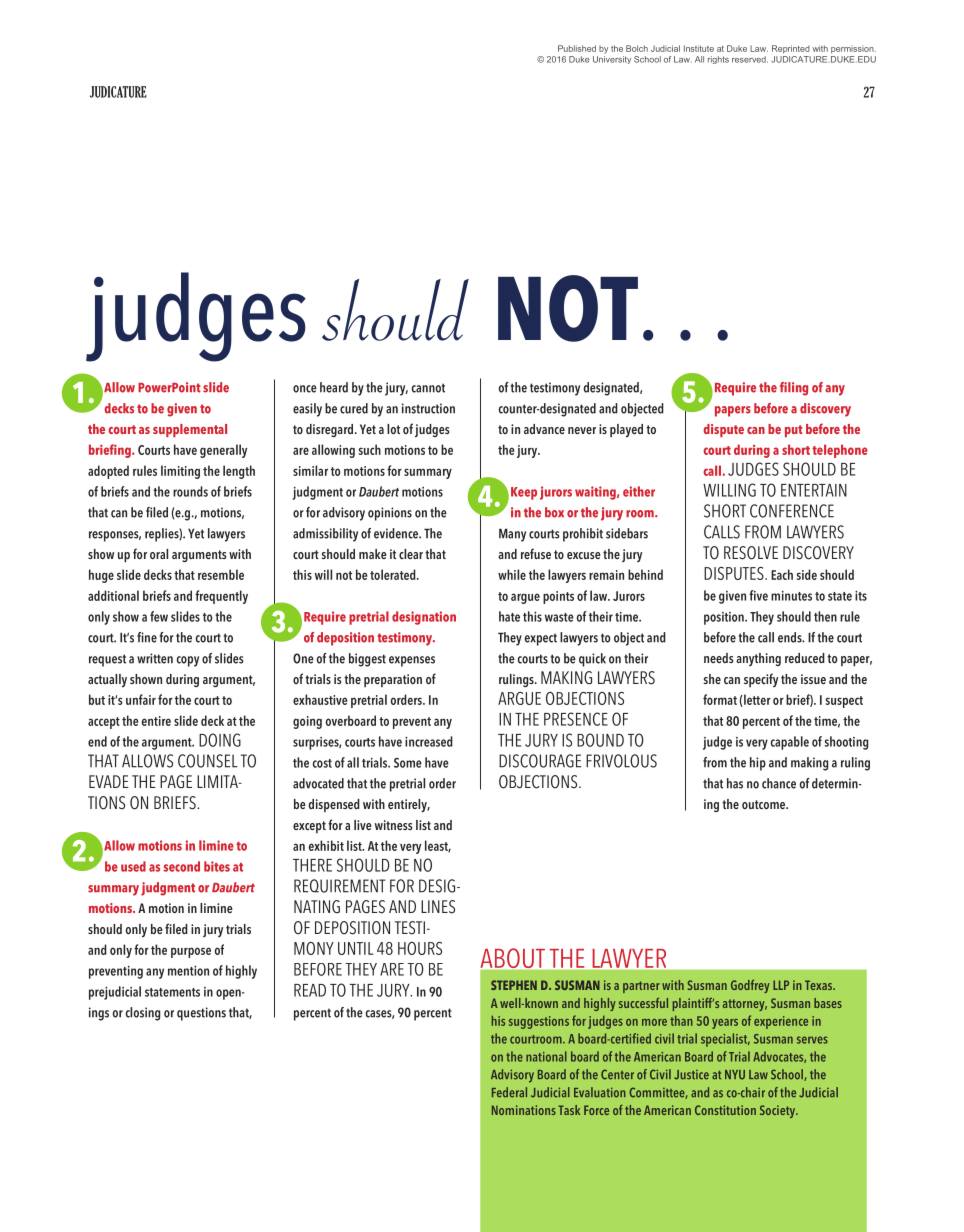 The image size is (964, 1232). What do you see at coordinates (143, 1014) in the document?
I see `closing` at bounding box center [143, 1014].
